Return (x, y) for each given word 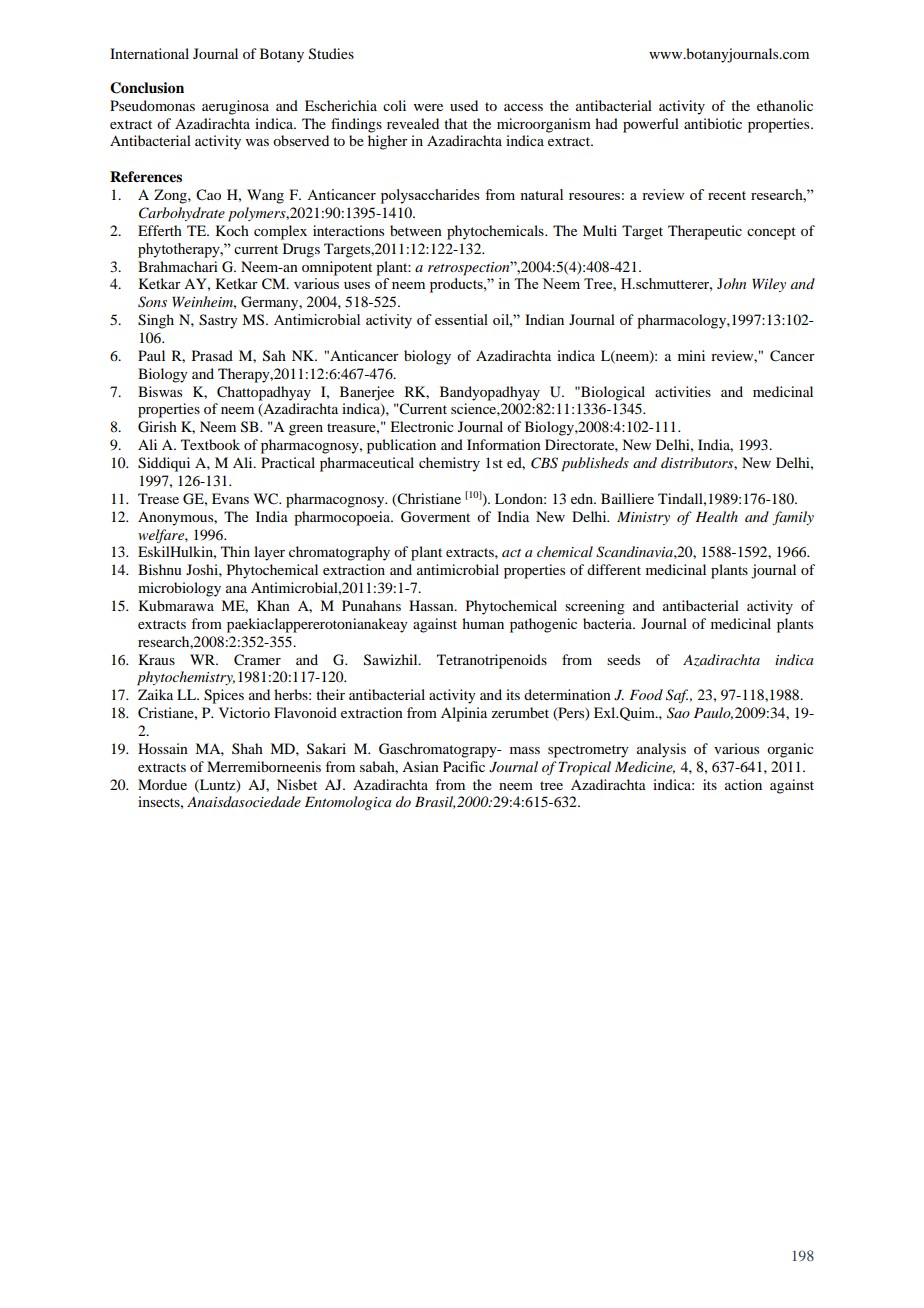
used (464, 105)
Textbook (210, 444)
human (483, 623)
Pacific (464, 766)
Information (504, 444)
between (416, 230)
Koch (232, 230)
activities (683, 391)
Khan (273, 605)
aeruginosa (235, 107)
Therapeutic (705, 232)
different (614, 569)
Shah (247, 748)
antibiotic (713, 123)
